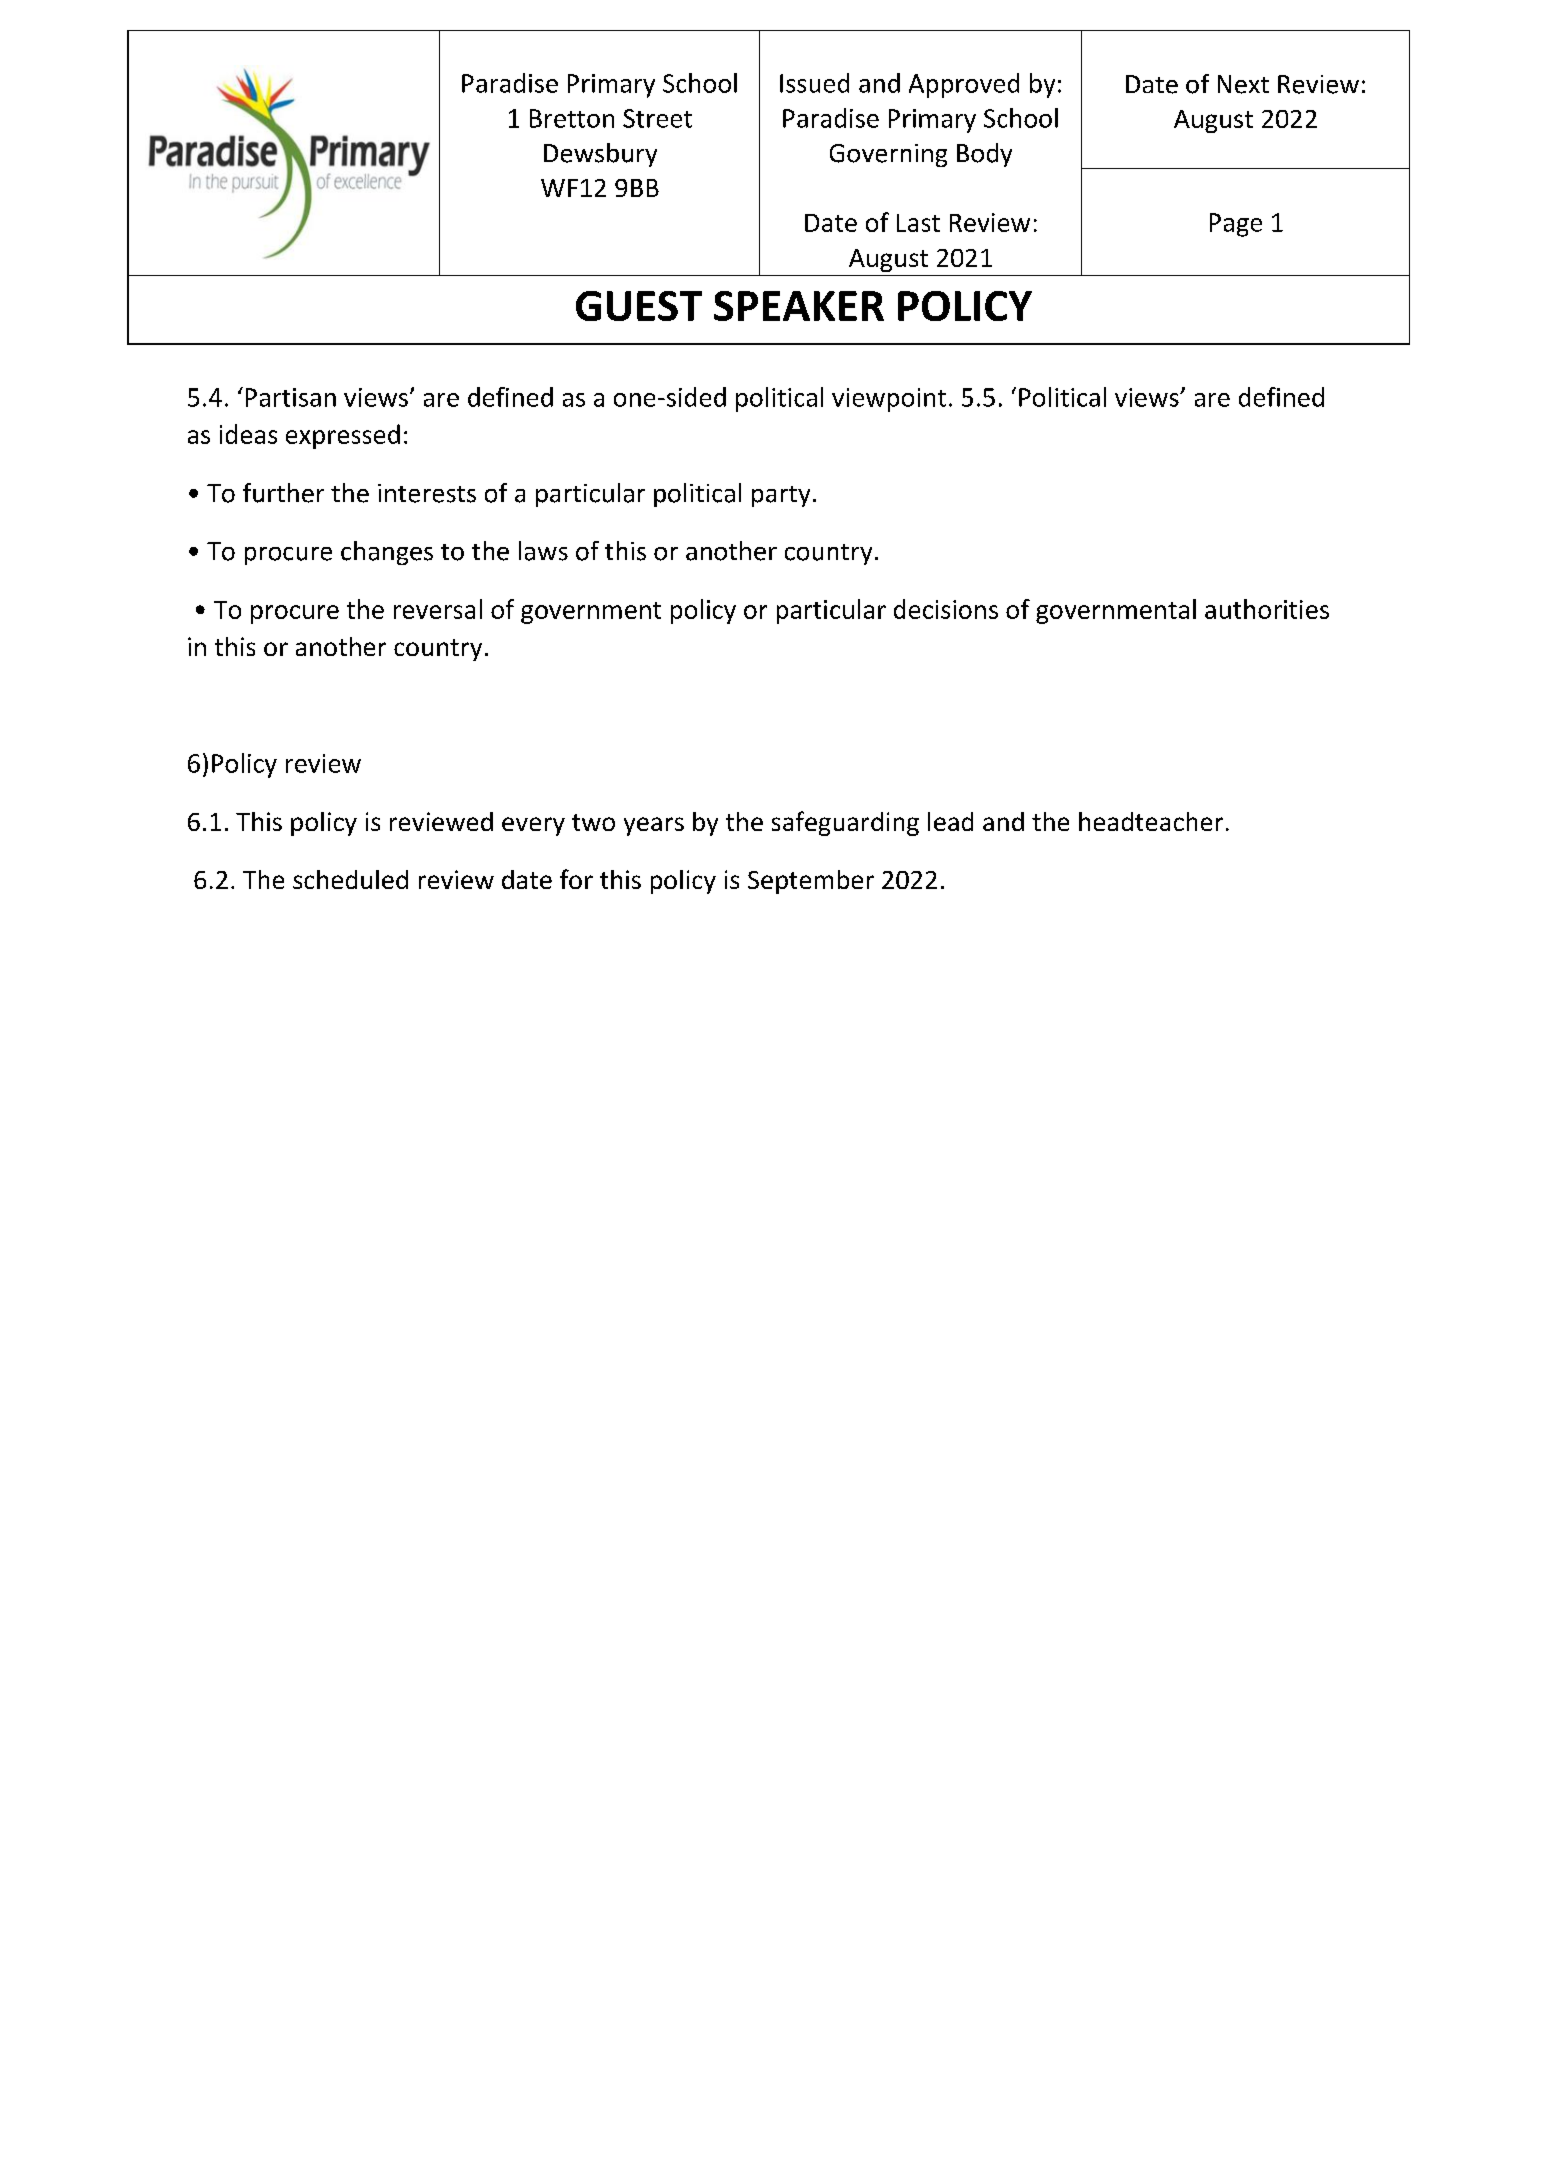 The height and width of the screenshot is (2180, 1541). Describe the element at coordinates (781, 496) in the screenshot. I see `party` at that location.
